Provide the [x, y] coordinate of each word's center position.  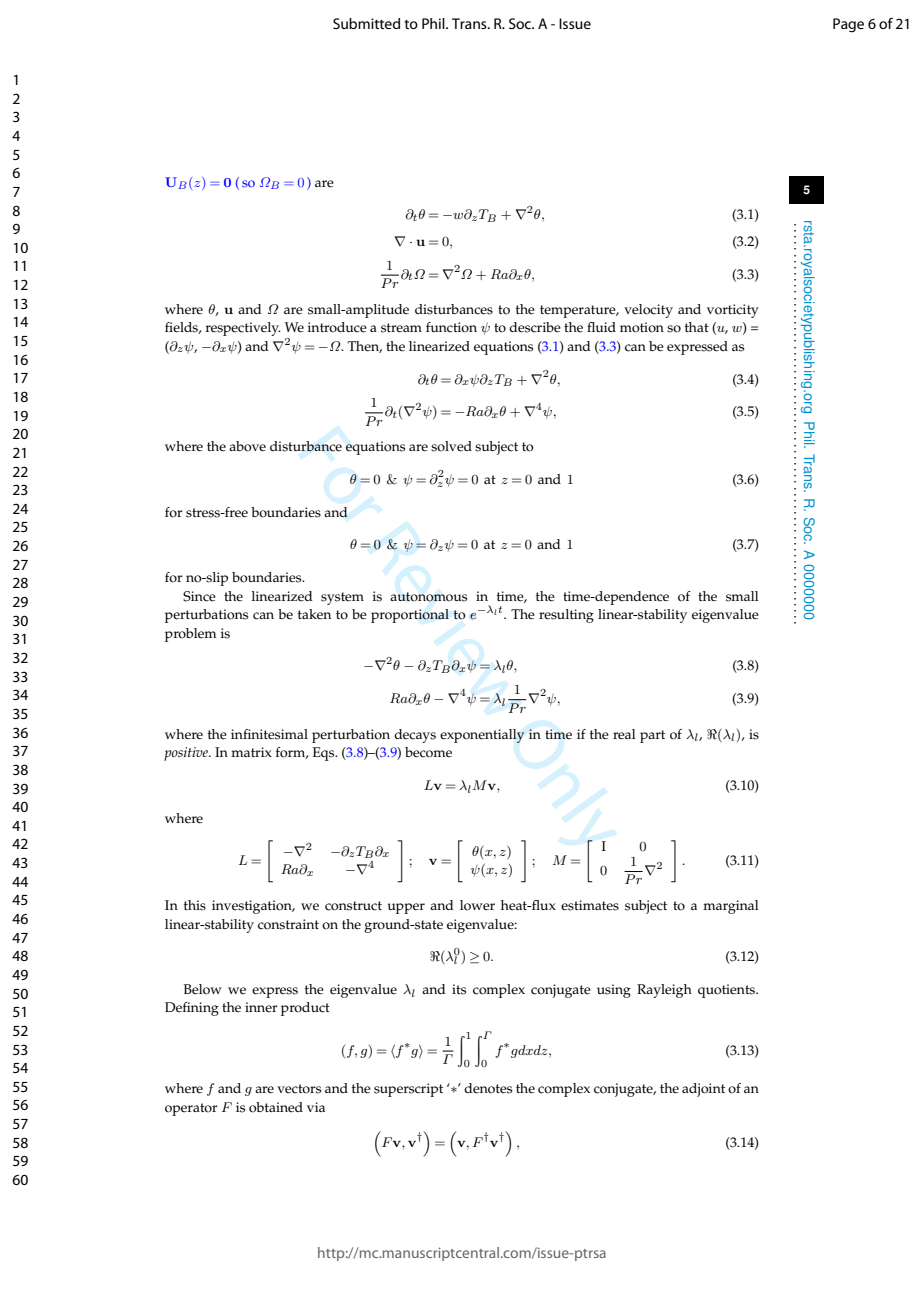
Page [848, 25]
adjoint [703, 1090]
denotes [488, 1088]
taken [314, 614]
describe [535, 327]
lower [477, 905]
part [652, 736]
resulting [566, 616]
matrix [251, 752]
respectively [243, 329]
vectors [299, 1089]
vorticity [733, 311]
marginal [731, 907]
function [451, 327]
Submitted [366, 23]
